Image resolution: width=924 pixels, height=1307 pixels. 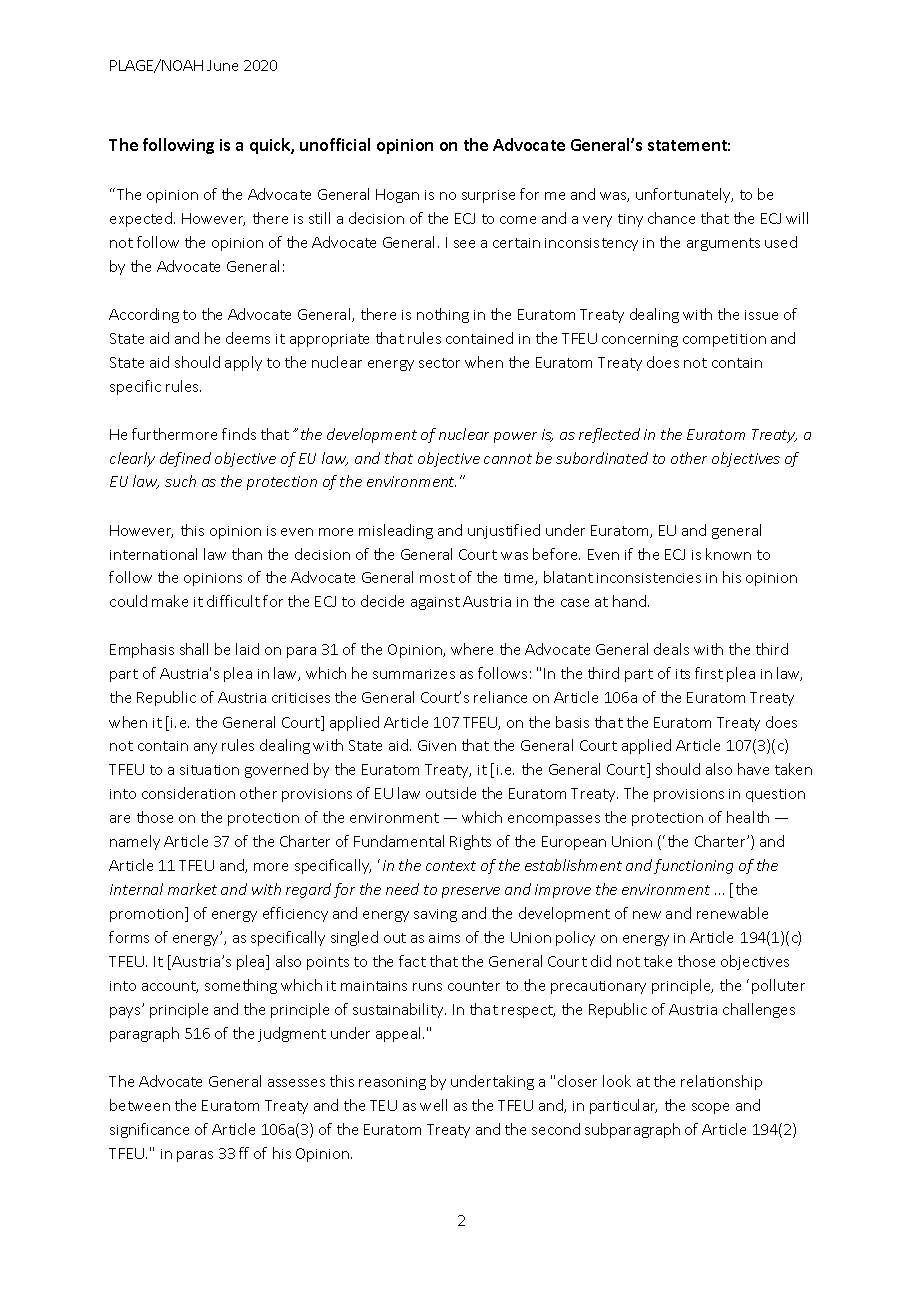 What do you see at coordinates (222, 65) in the screenshot?
I see `June` at bounding box center [222, 65].
